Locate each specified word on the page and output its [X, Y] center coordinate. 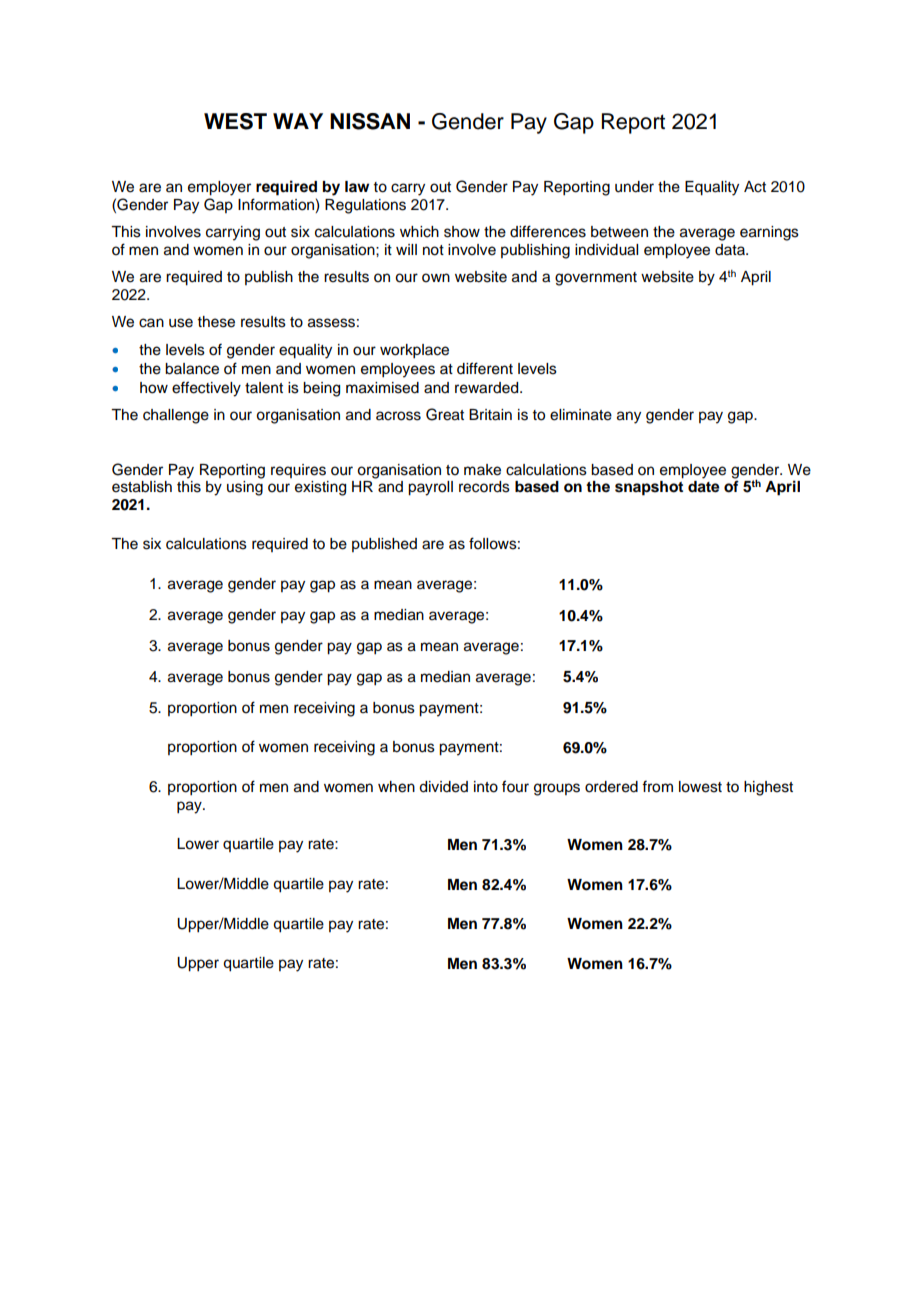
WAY [298, 121]
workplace [414, 351]
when [396, 787]
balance [192, 369]
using [245, 488]
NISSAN [370, 121]
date [704, 487]
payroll [430, 488]
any [629, 417]
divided [443, 787]
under [634, 187]
